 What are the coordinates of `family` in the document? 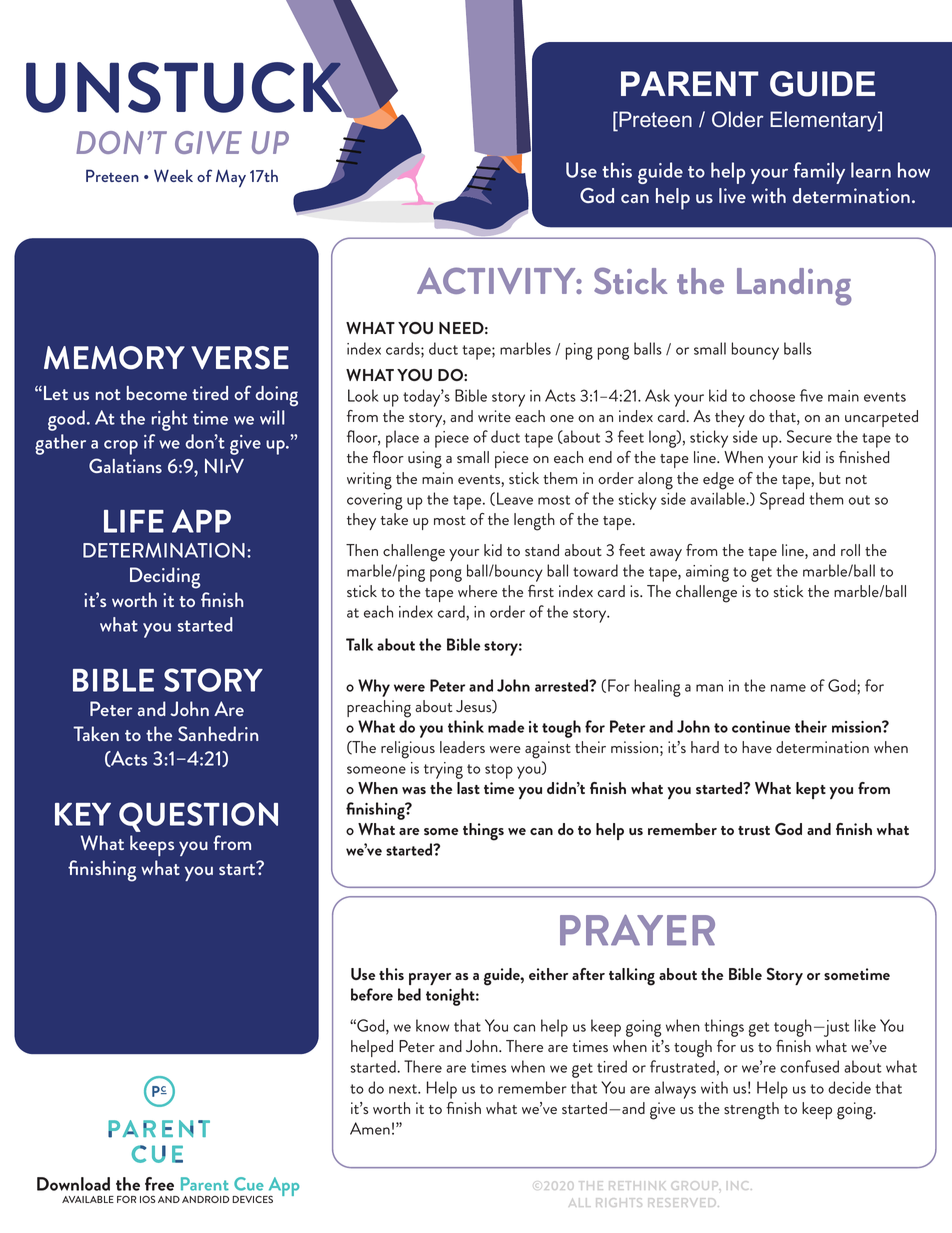 It's located at (819, 173).
